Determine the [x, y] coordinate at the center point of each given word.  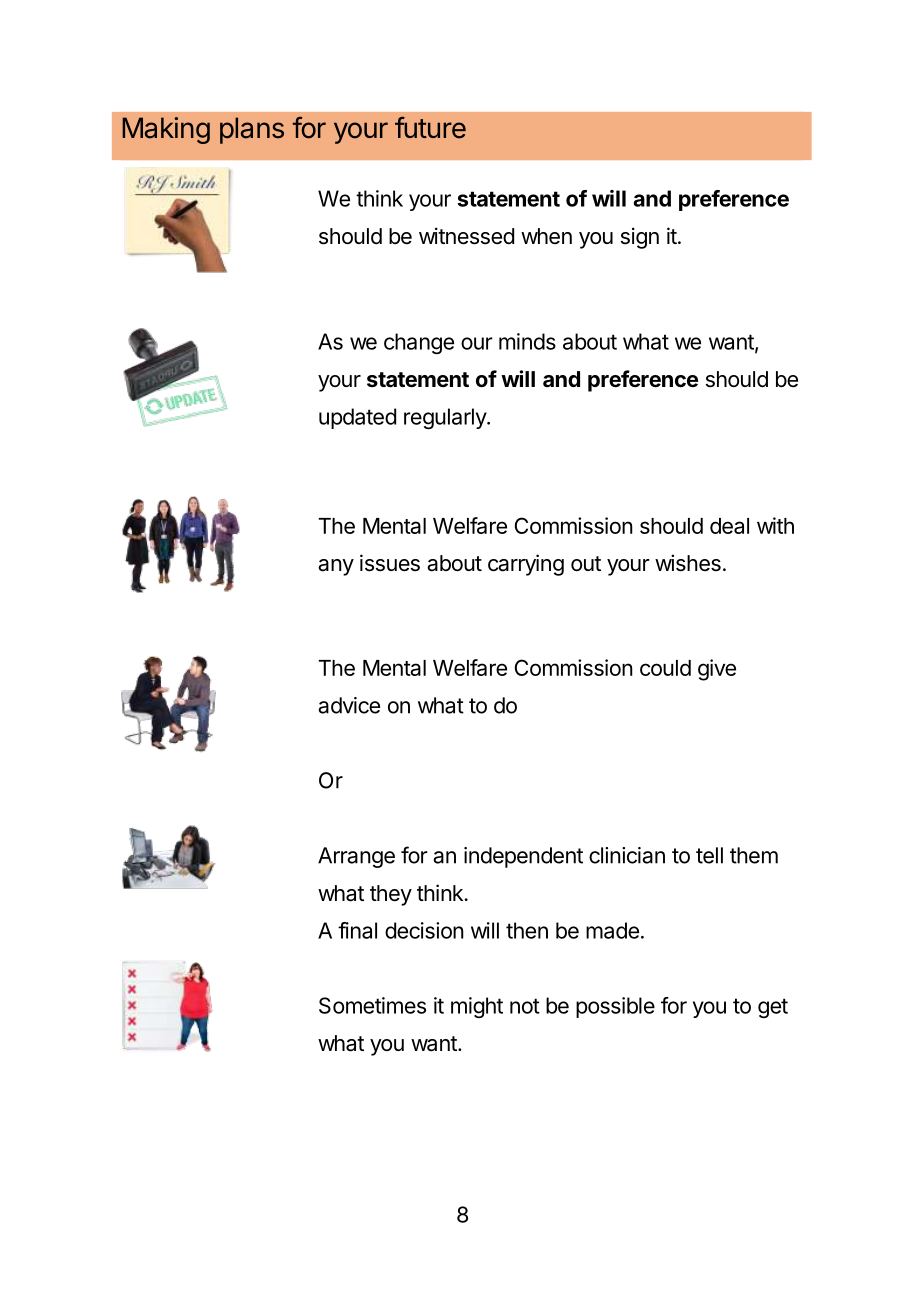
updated [357, 418]
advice [349, 705]
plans [252, 130]
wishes [688, 563]
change [419, 343]
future [430, 128]
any [336, 567]
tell [709, 855]
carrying [526, 565]
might [477, 1007]
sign [640, 238]
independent [523, 857]
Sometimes [372, 1005]
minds [527, 341]
